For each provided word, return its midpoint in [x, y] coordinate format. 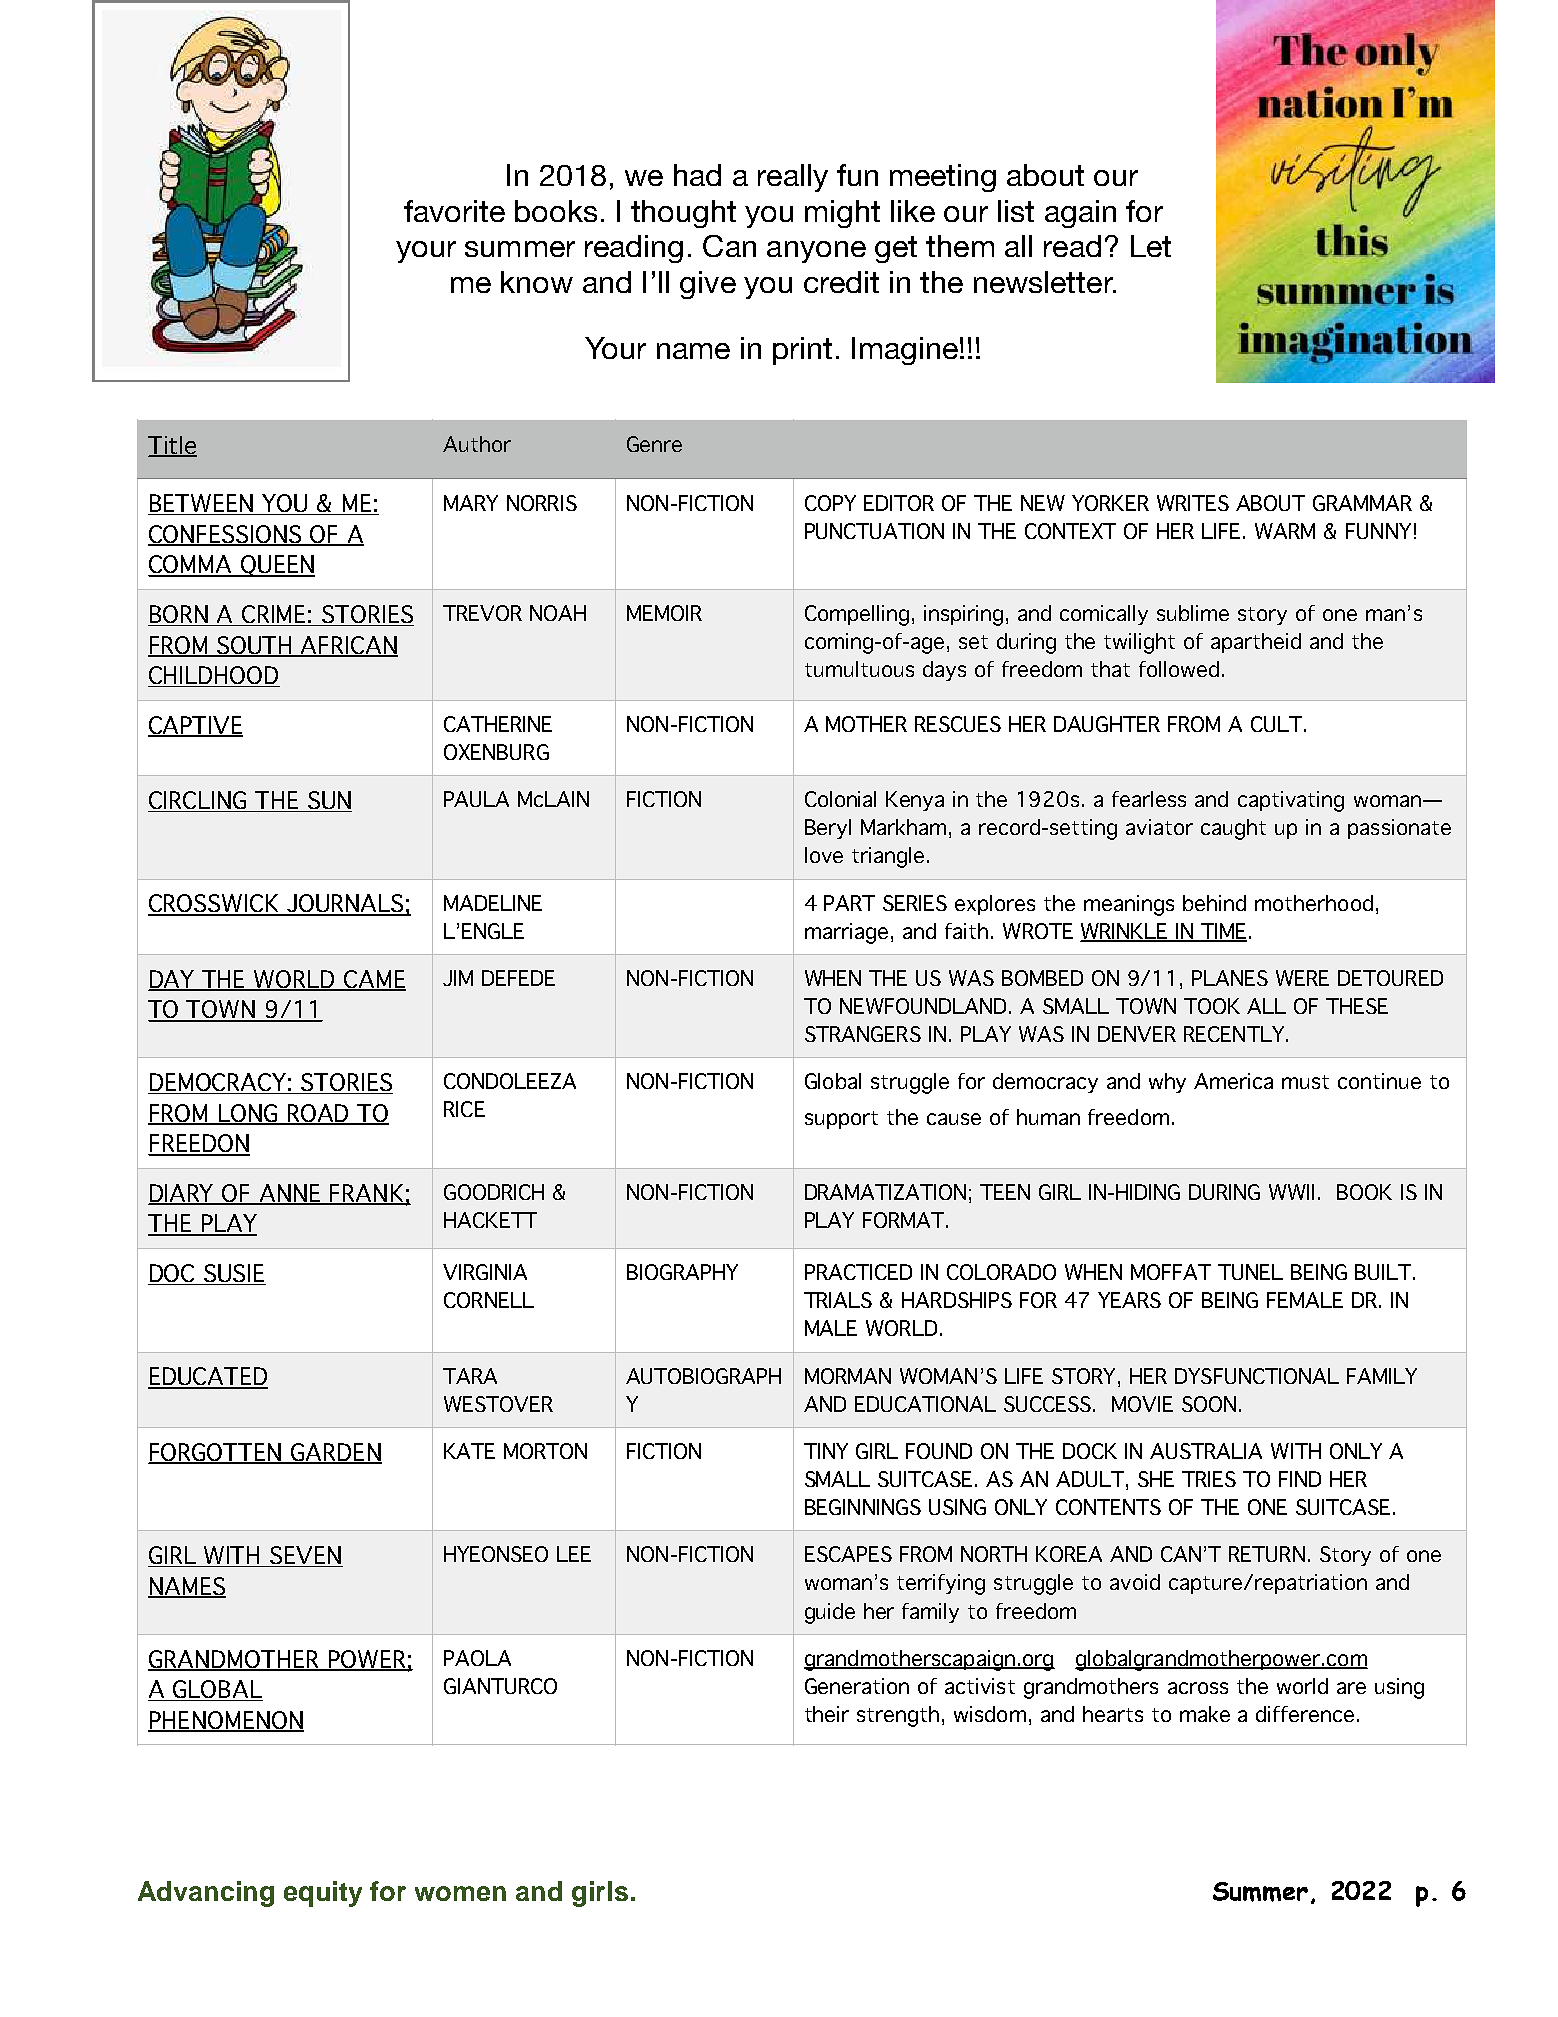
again [1080, 214]
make [1205, 1714]
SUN [329, 801]
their [827, 1714]
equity [323, 1894]
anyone [816, 252]
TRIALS [838, 1300]
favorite [454, 211]
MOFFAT [1171, 1272]
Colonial [840, 799]
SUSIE [234, 1274]
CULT [1278, 724]
